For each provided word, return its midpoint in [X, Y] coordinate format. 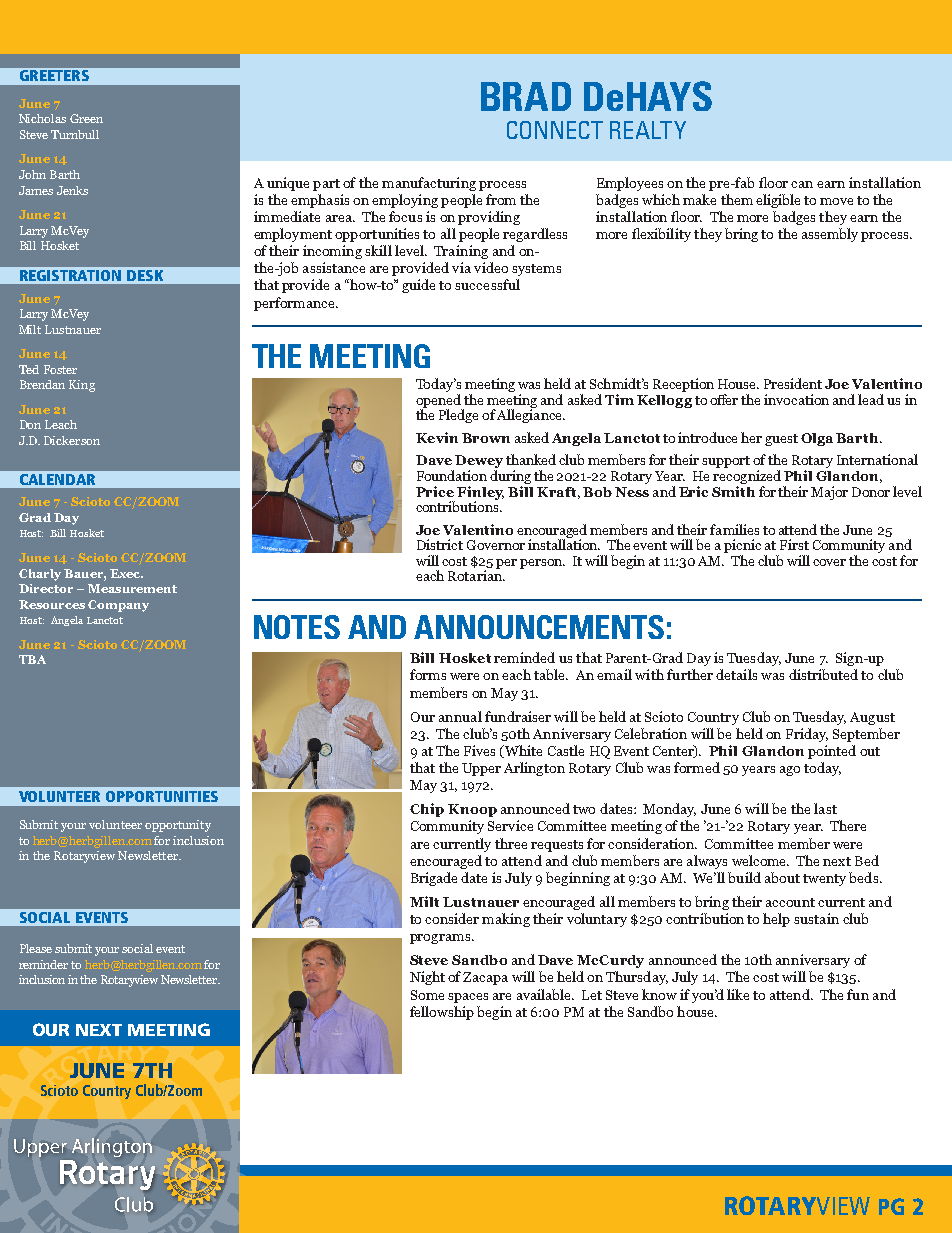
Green [86, 118]
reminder [43, 964]
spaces [468, 998]
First [794, 544]
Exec [126, 573]
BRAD [526, 96]
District [440, 544]
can [802, 184]
